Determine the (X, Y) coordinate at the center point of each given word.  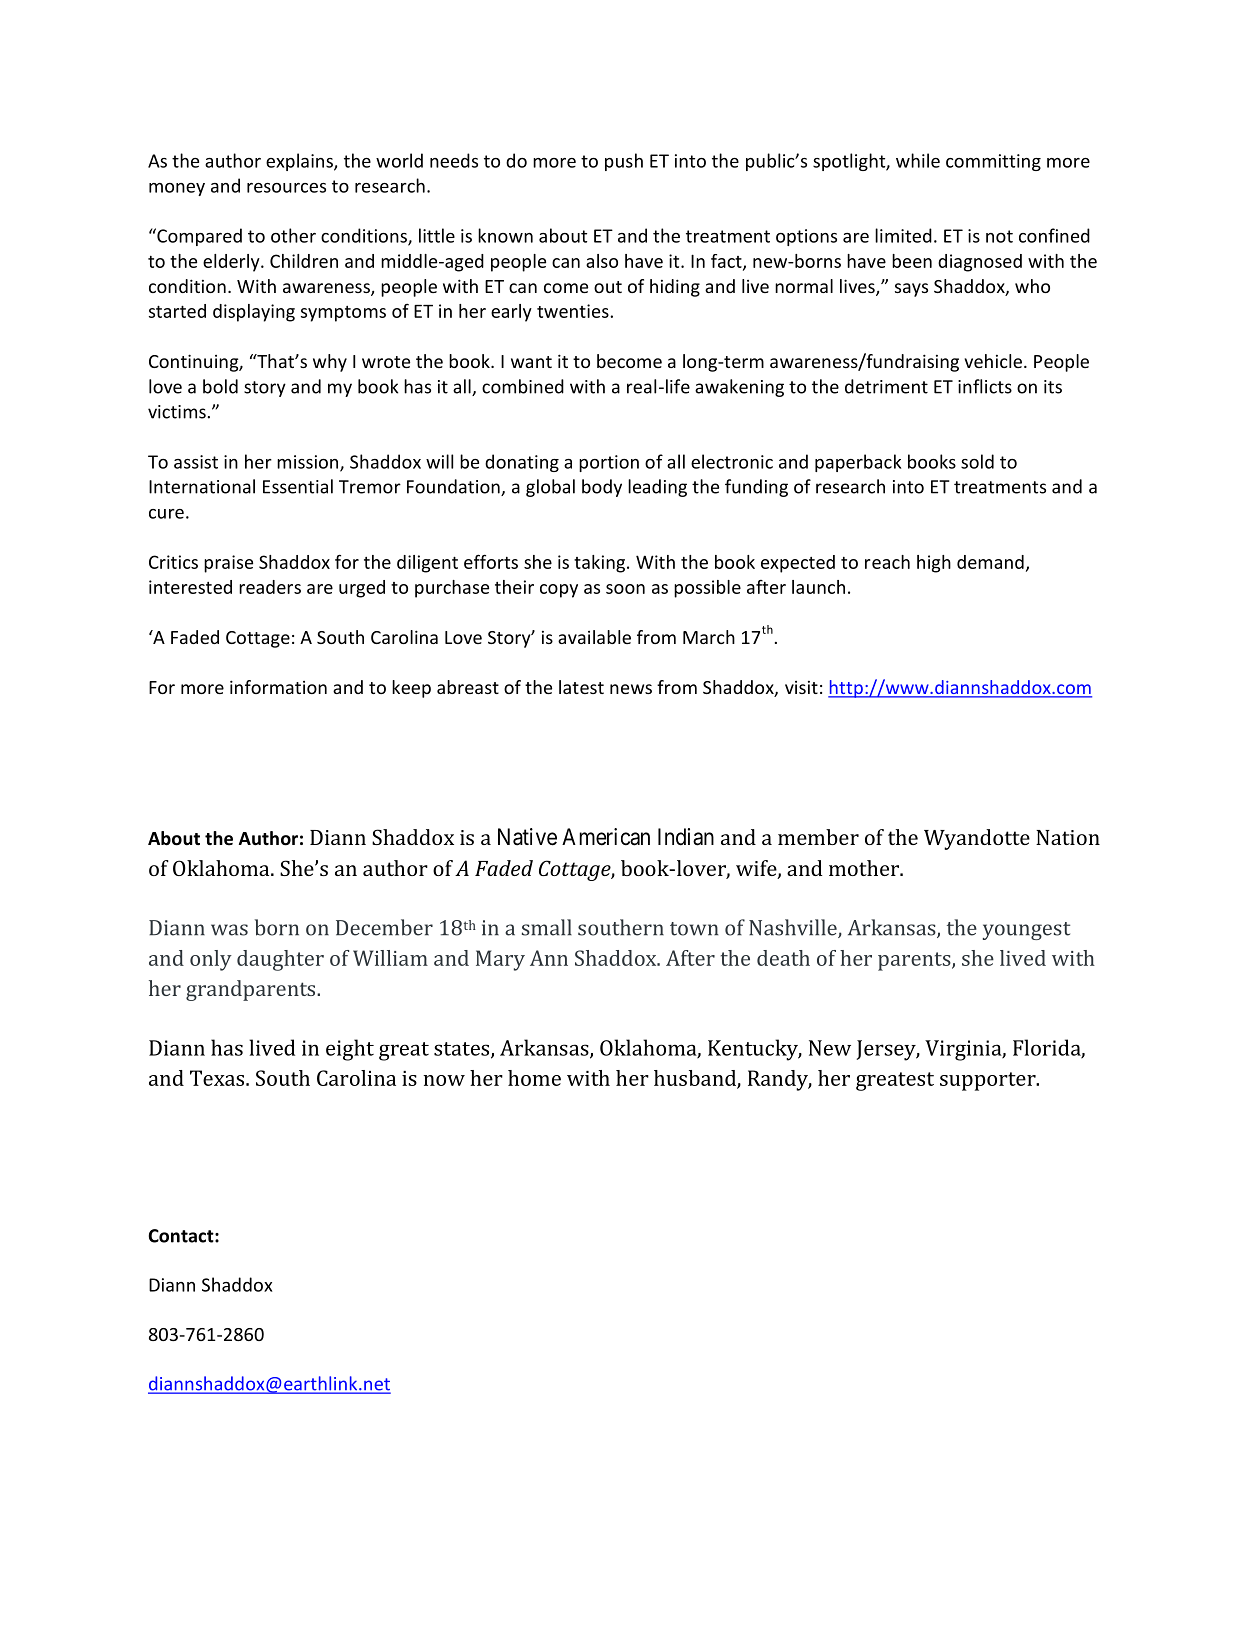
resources (286, 188)
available (594, 637)
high (934, 564)
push (624, 162)
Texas (217, 1078)
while (918, 160)
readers (270, 587)
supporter (989, 1081)
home (534, 1078)
